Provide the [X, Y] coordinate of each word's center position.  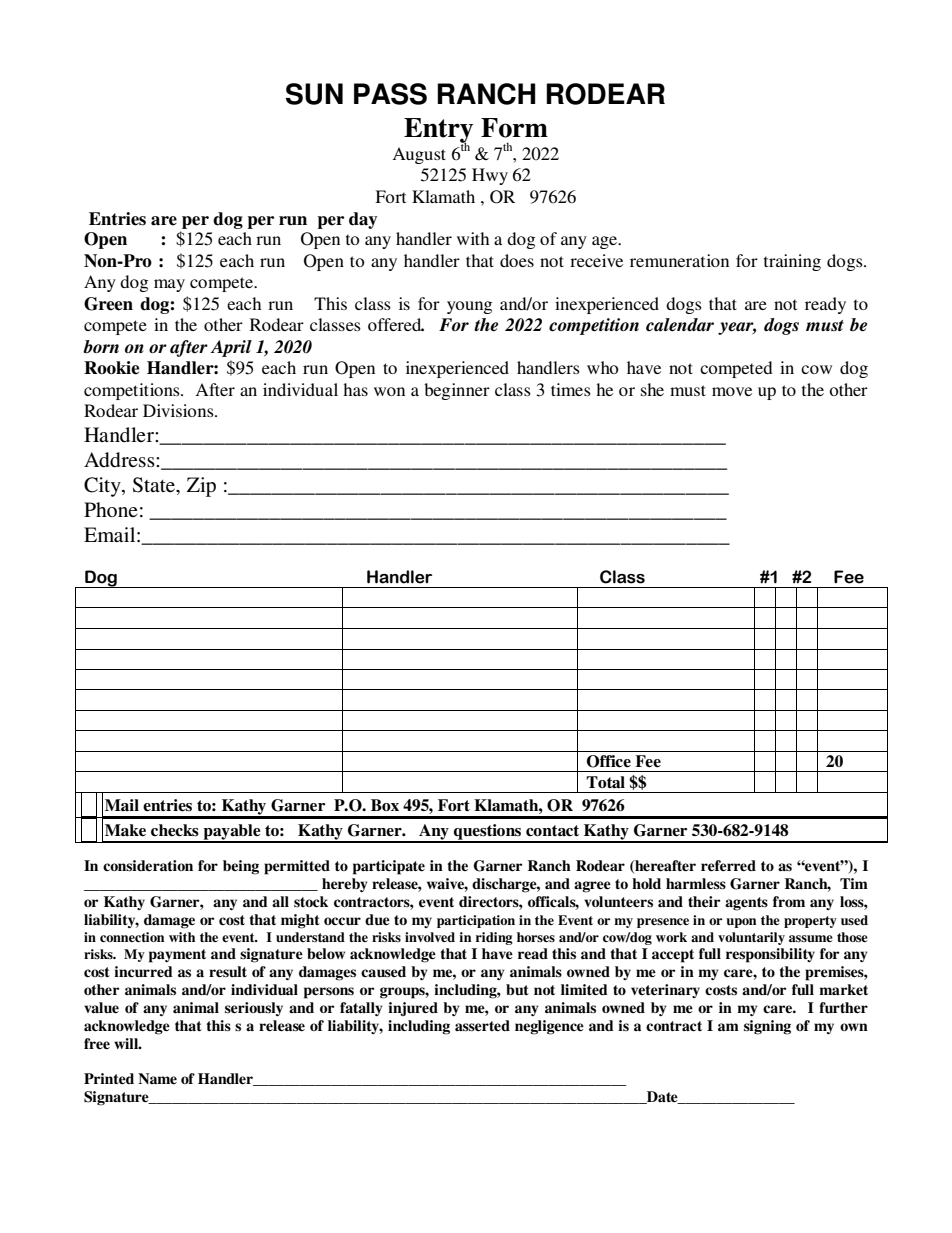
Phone [110, 509]
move [732, 391]
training [792, 262]
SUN [314, 94]
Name [157, 1078]
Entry [438, 131]
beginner [457, 391]
